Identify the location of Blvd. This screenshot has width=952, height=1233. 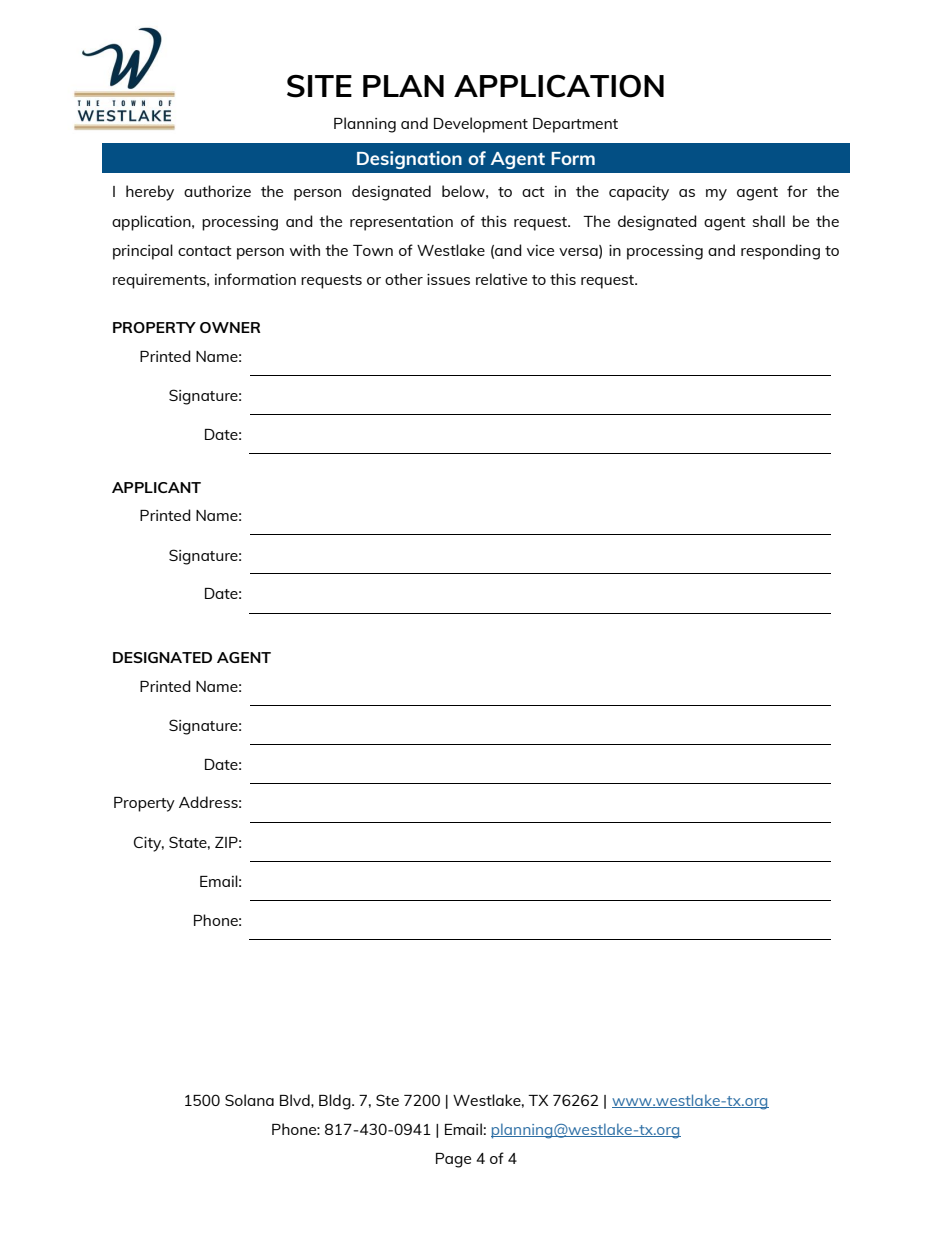
(296, 1100).
